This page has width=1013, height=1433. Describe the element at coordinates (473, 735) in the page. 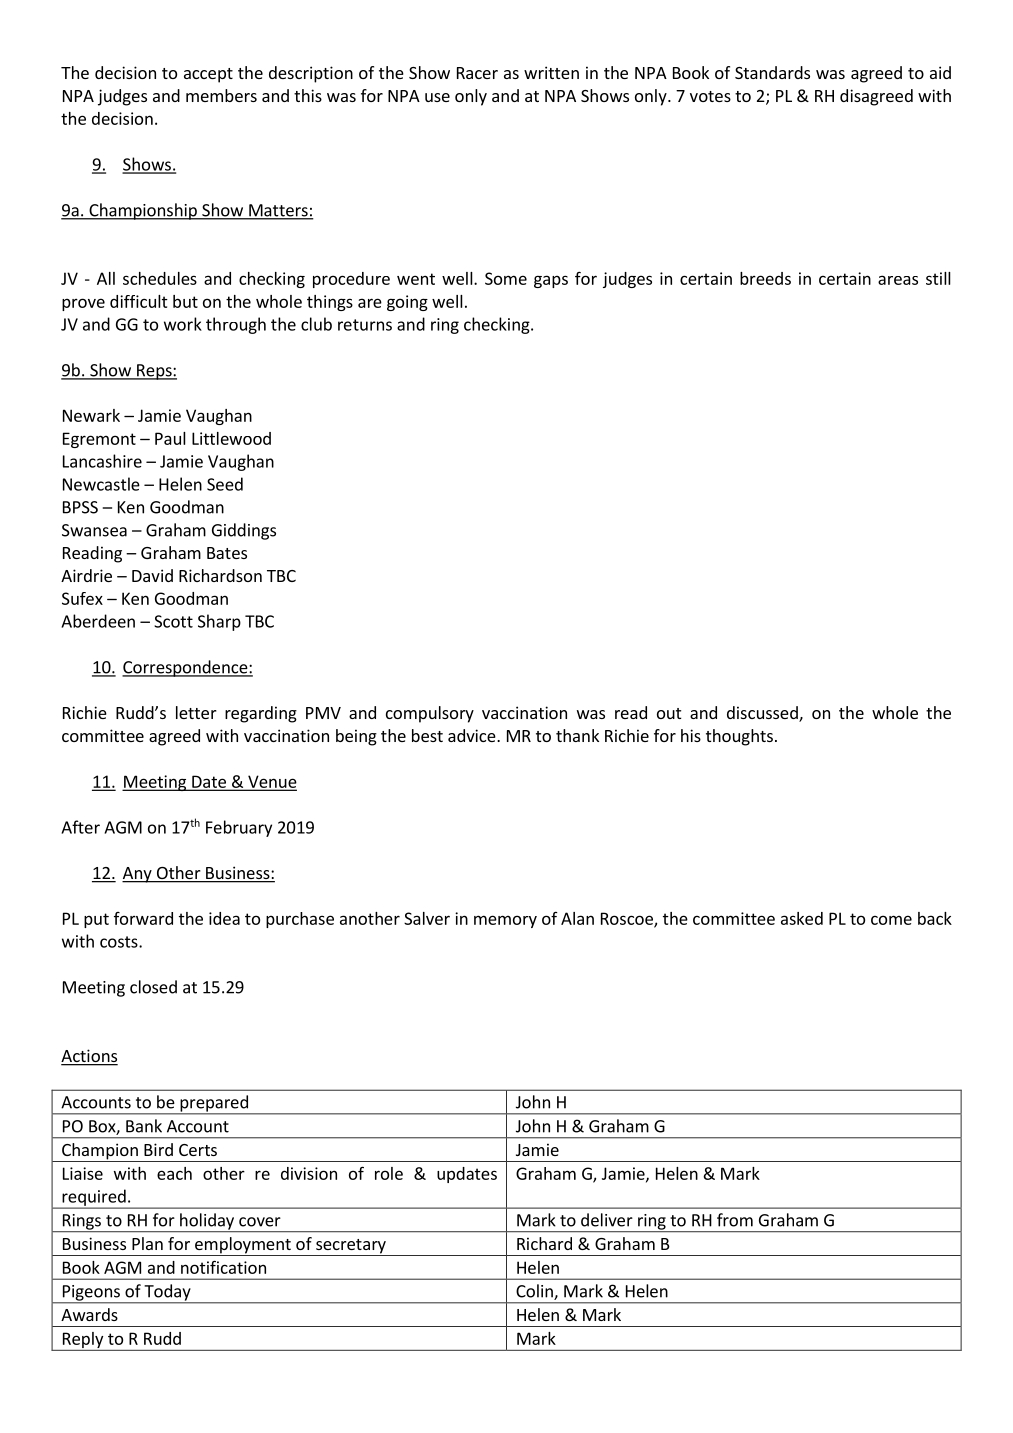

I see `advice` at that location.
